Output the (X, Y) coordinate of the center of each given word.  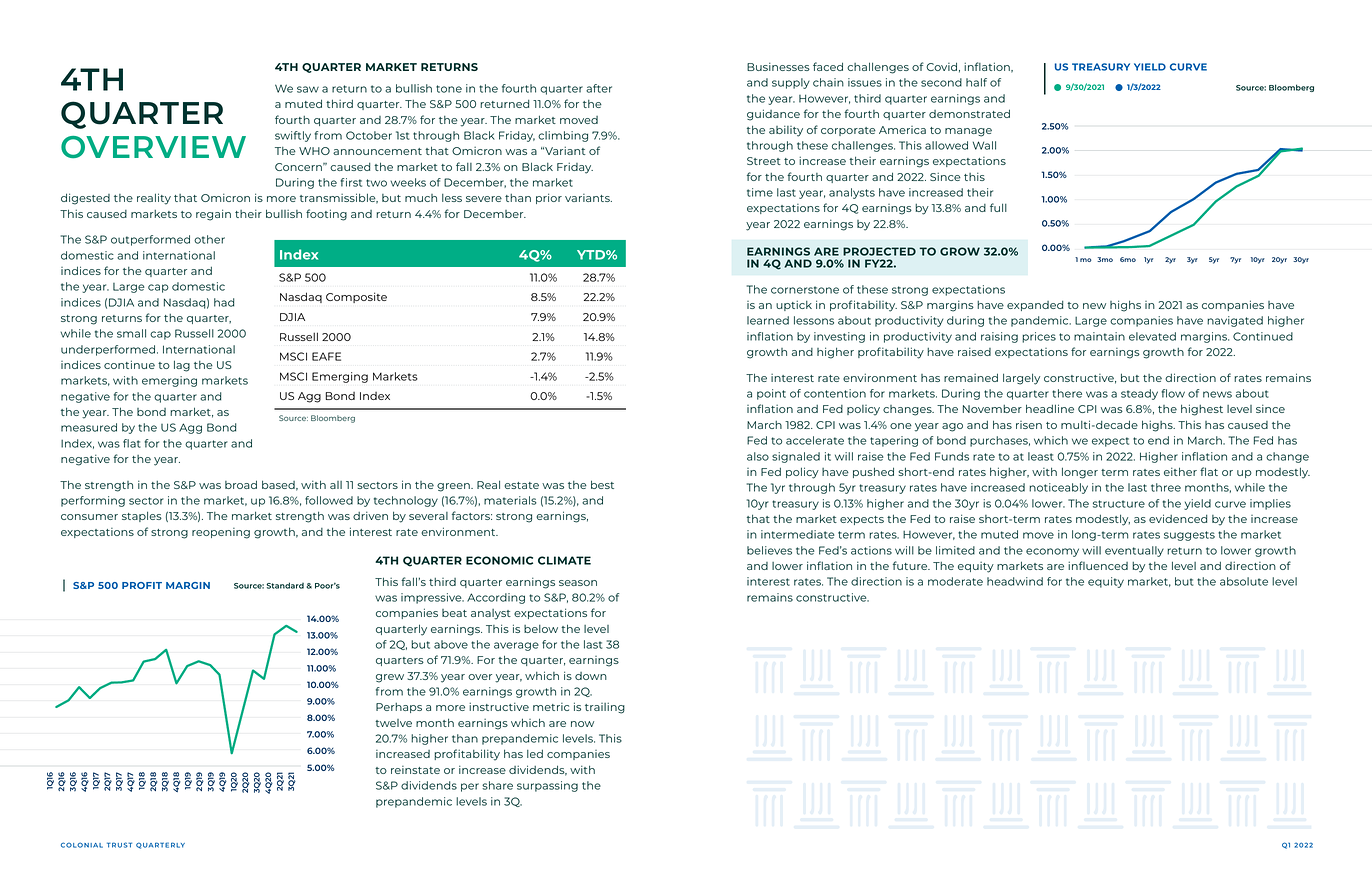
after (599, 88)
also (758, 456)
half (976, 82)
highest (1202, 410)
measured (89, 427)
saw (308, 89)
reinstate (415, 770)
